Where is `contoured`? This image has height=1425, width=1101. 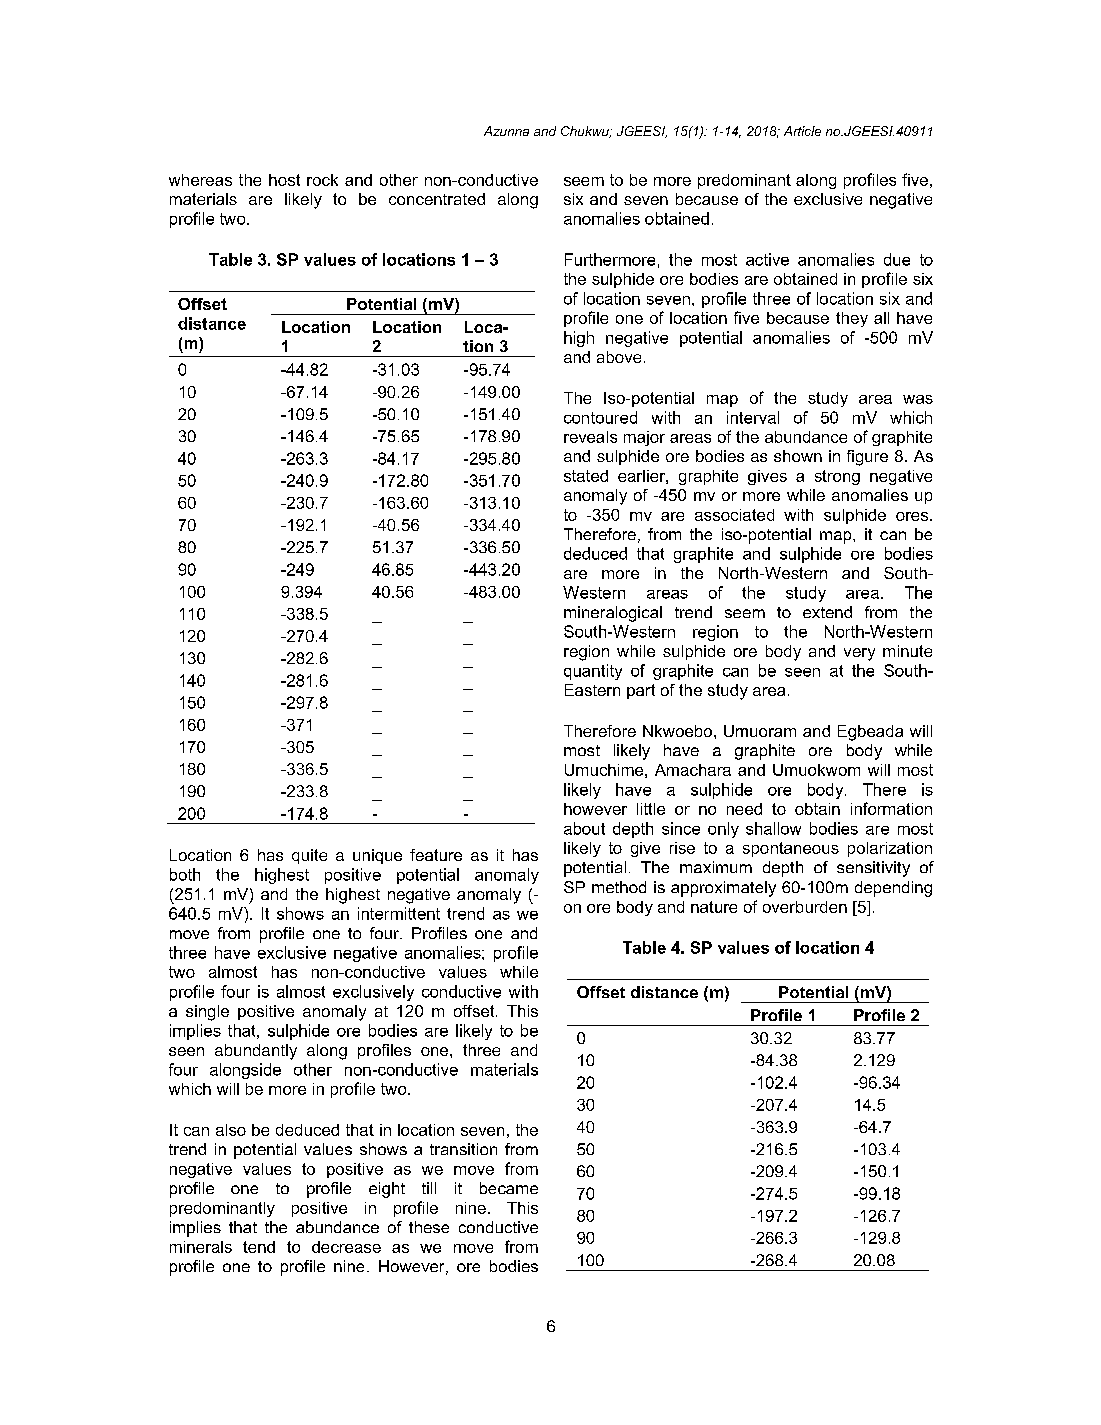
contoured is located at coordinates (600, 417).
